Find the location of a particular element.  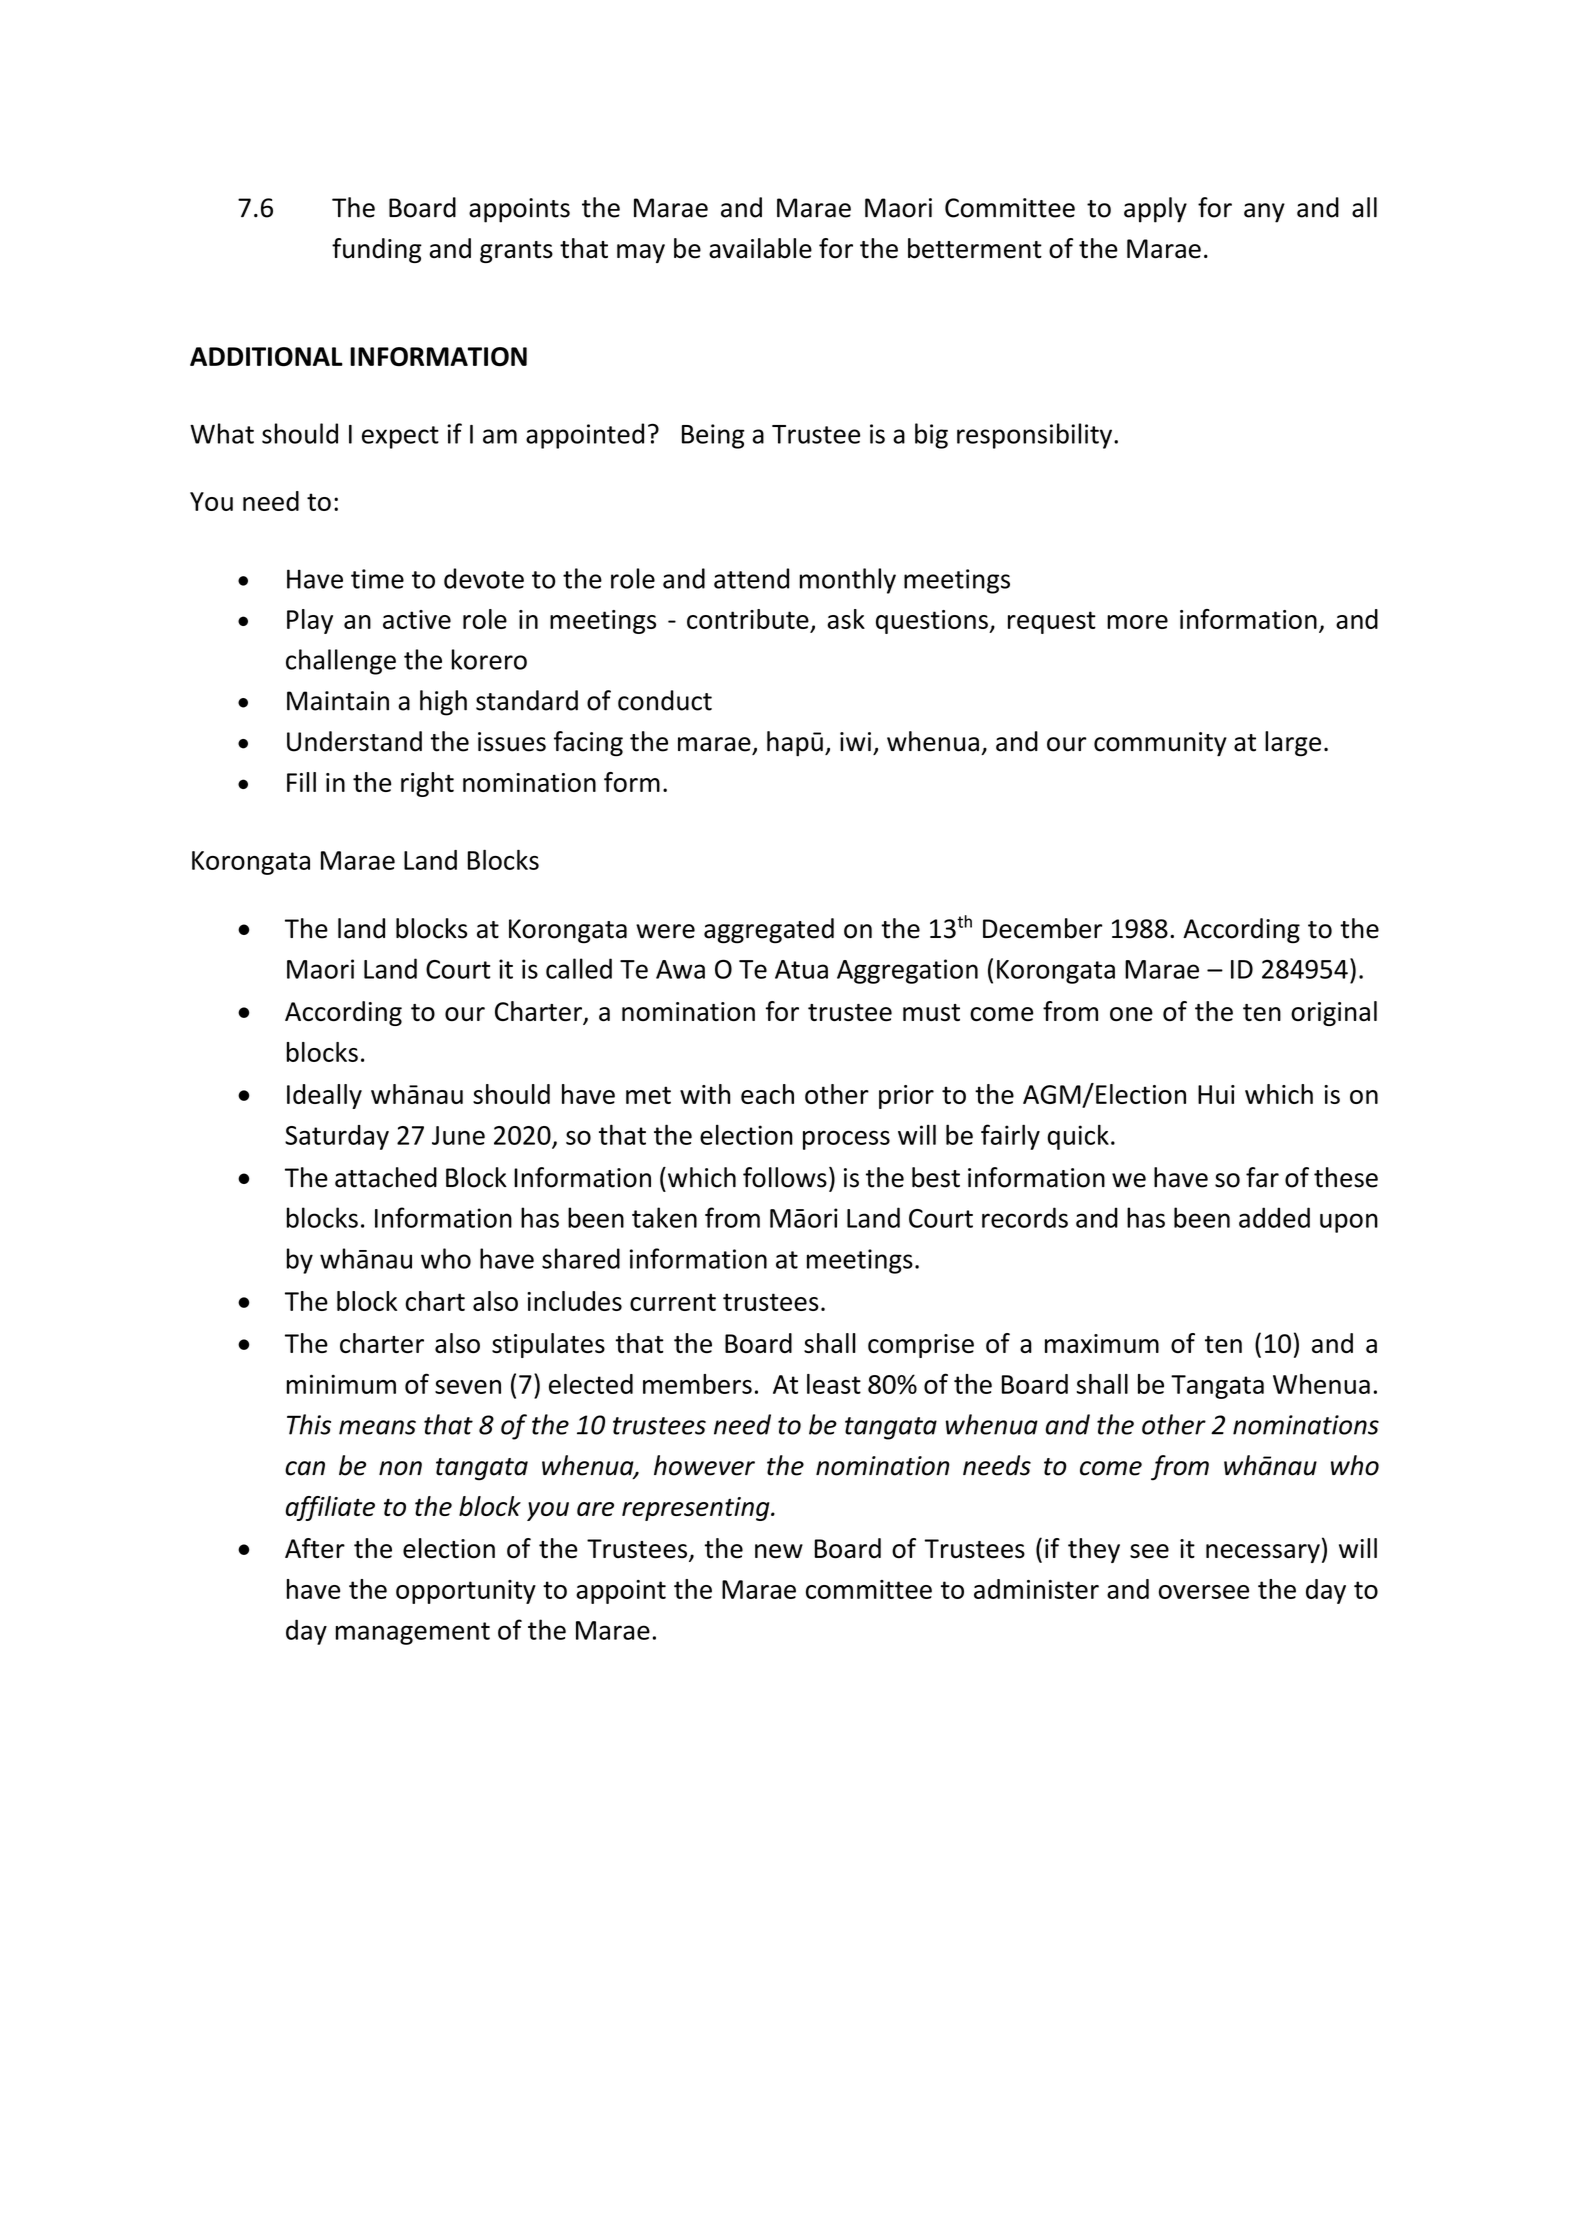

follows is located at coordinates (785, 1177).
